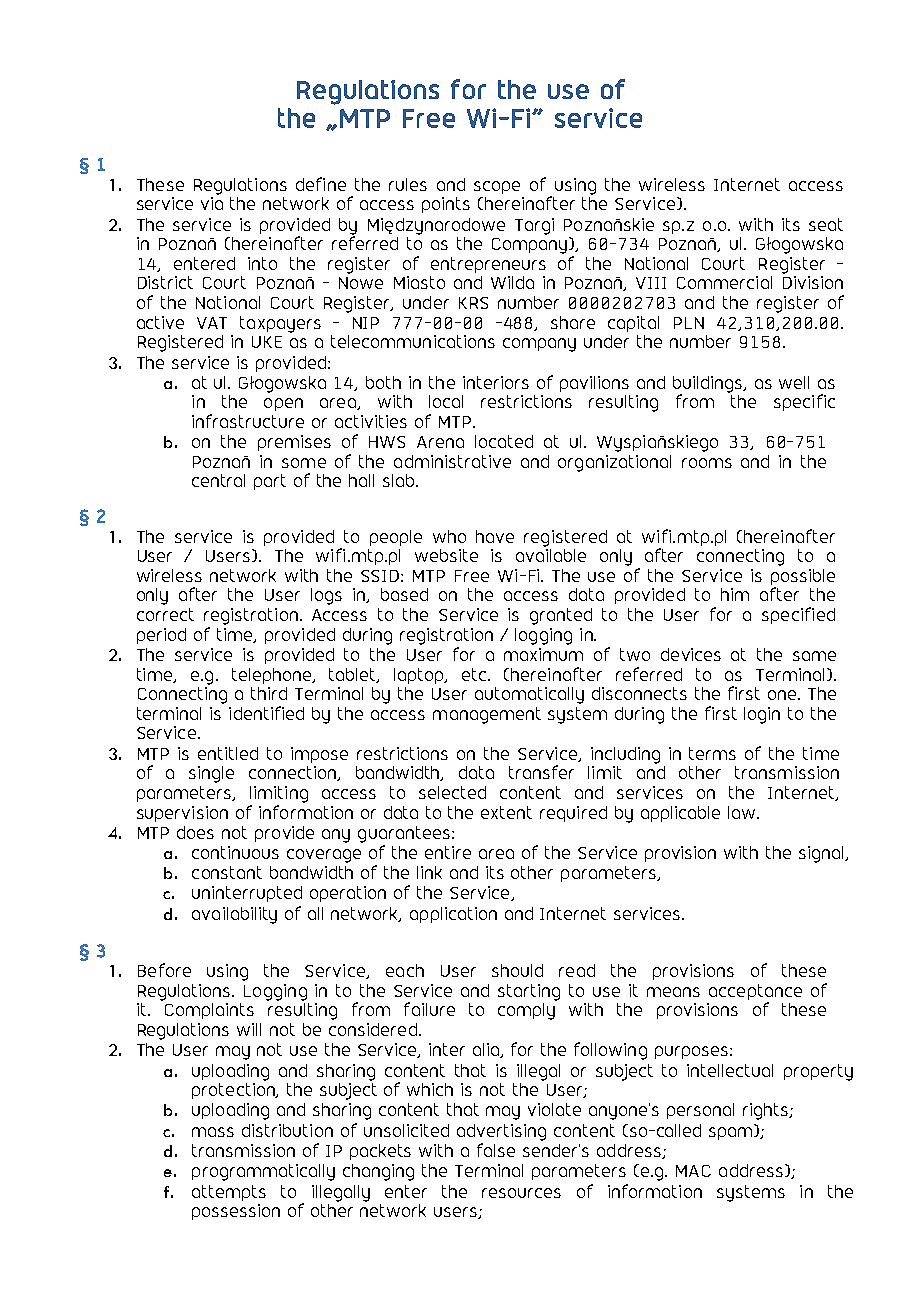 This document has width=924, height=1307. I want to click on management, so click(487, 715).
